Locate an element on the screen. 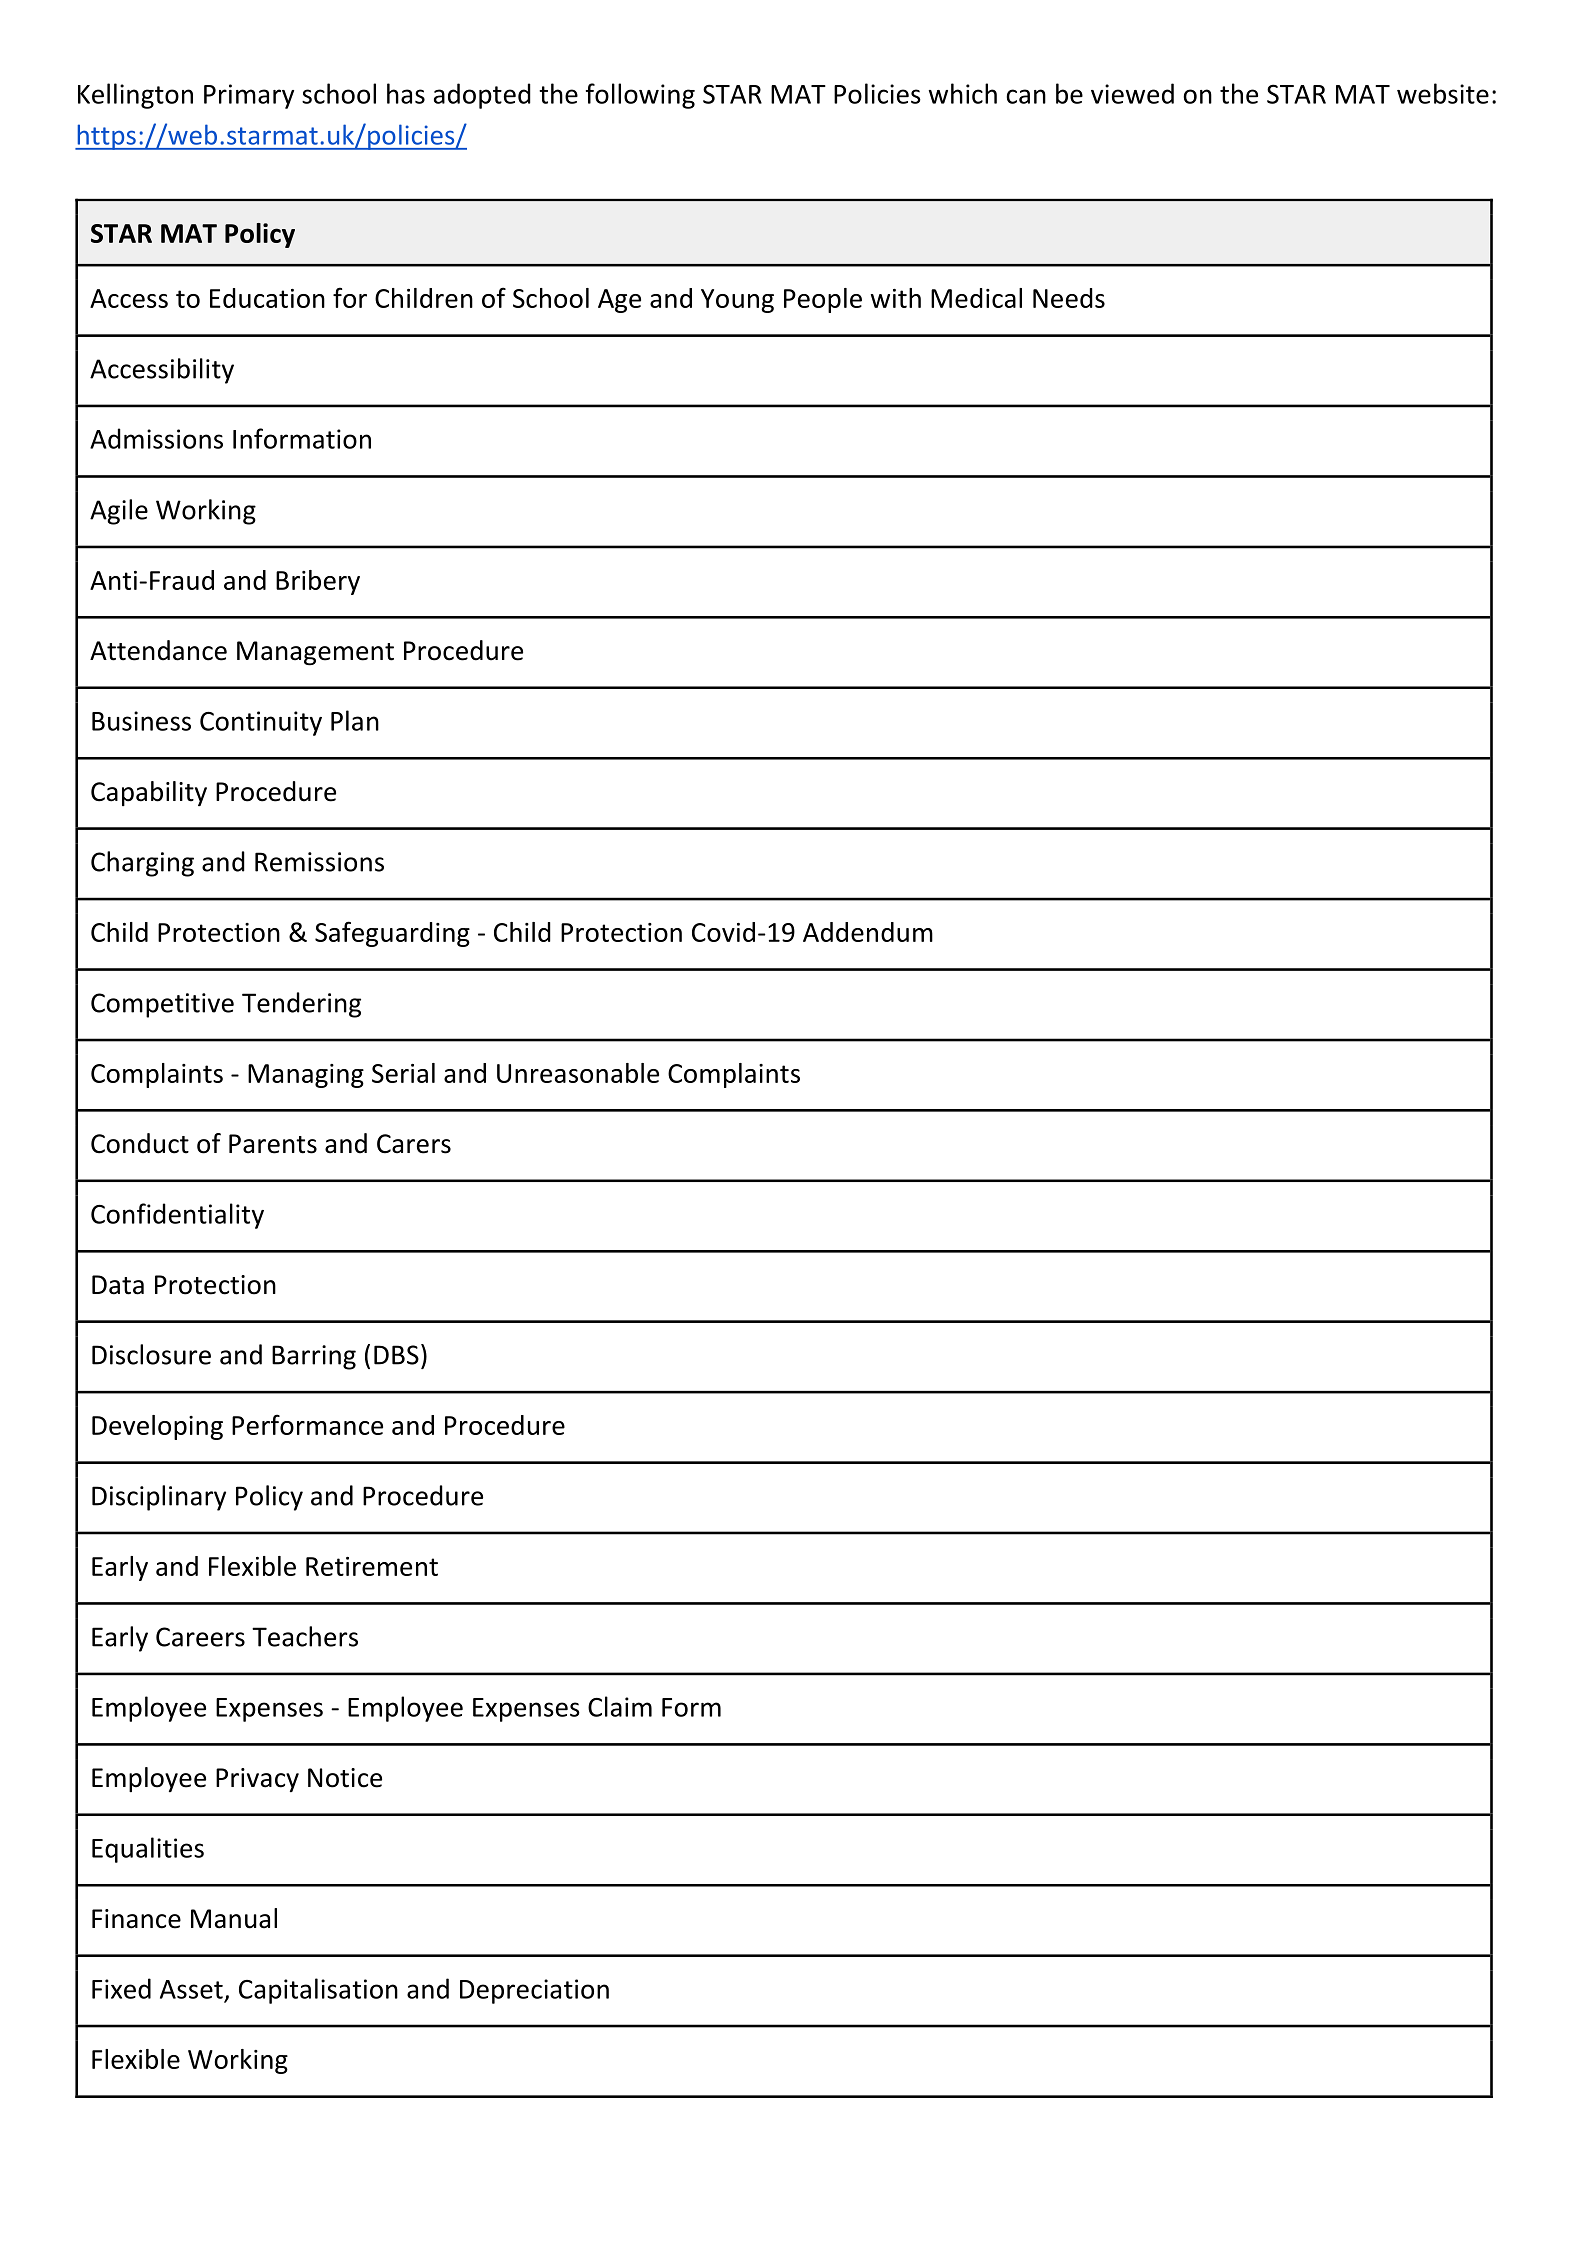 The image size is (1586, 2242). Needs is located at coordinates (1069, 298).
